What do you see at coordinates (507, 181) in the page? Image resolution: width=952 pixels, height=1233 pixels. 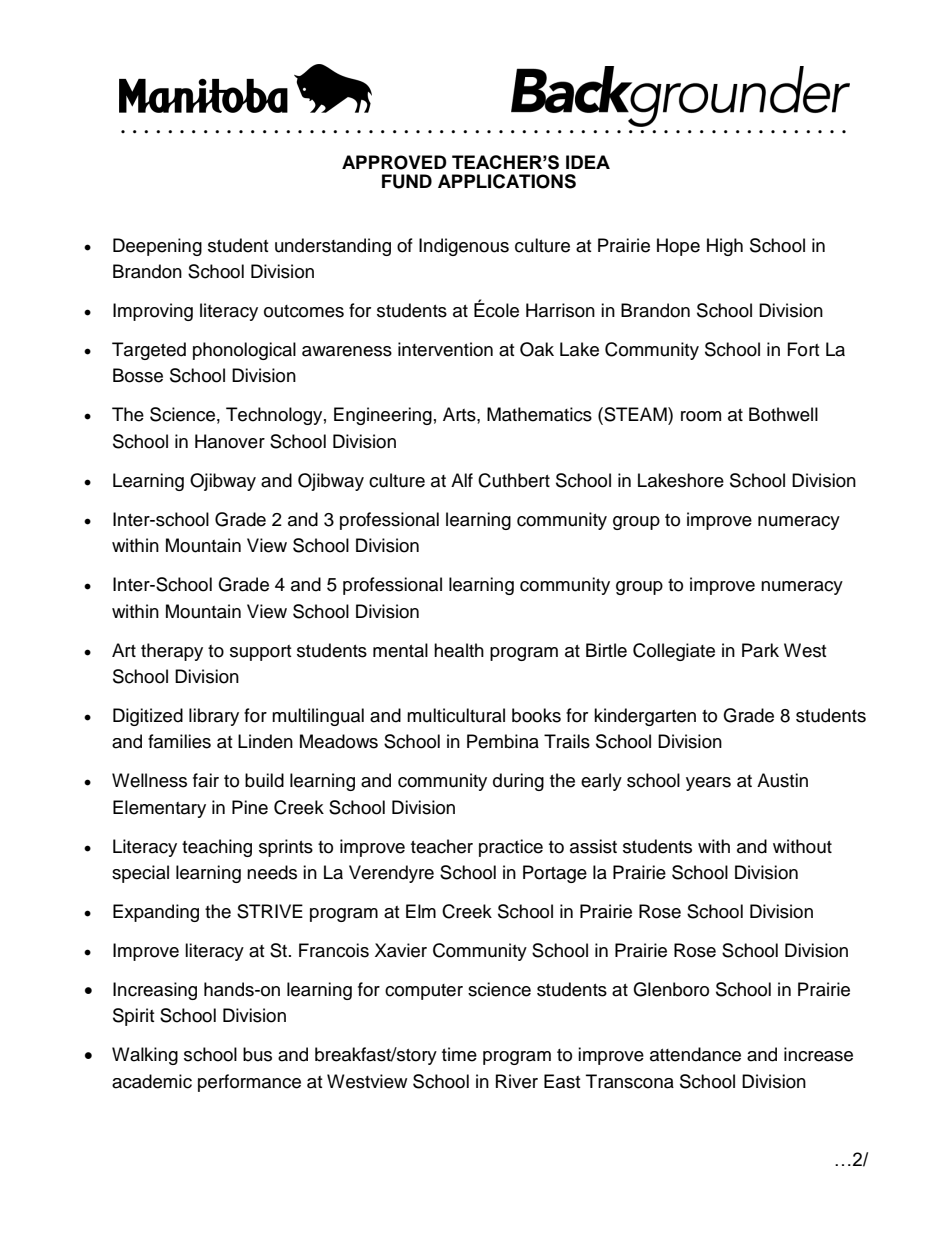 I see `APPLICATIONS` at bounding box center [507, 181].
